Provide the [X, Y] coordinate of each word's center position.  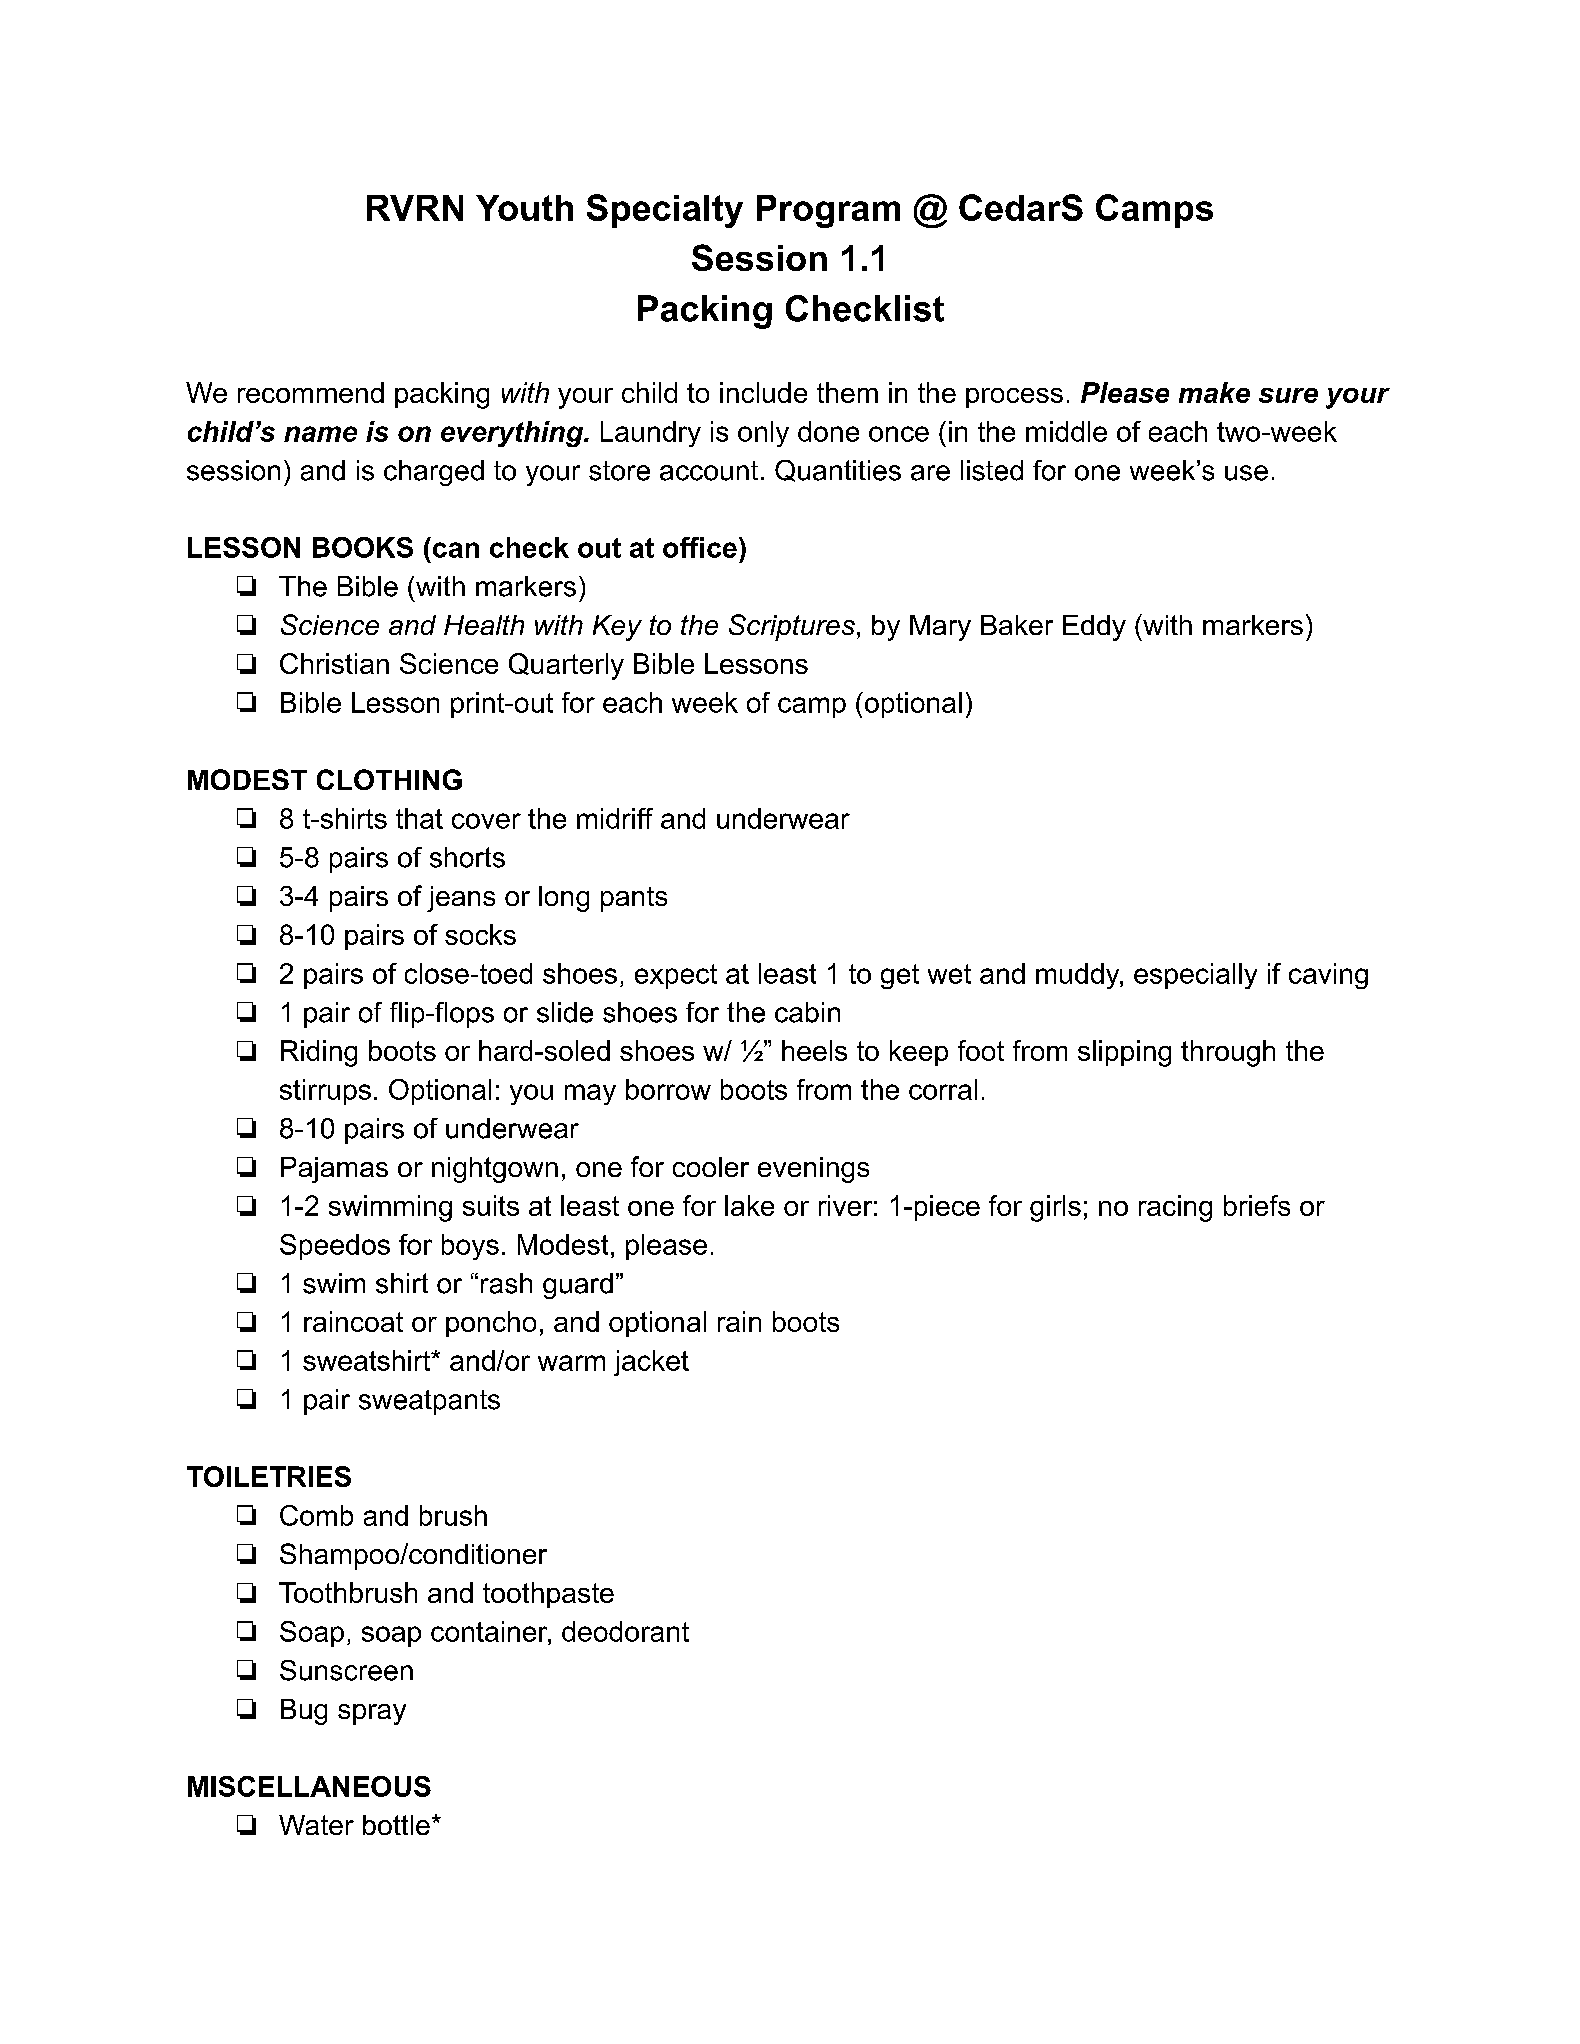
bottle [396, 1825]
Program [828, 211]
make [1214, 392]
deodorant [625, 1631]
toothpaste [548, 1595]
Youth [524, 208]
